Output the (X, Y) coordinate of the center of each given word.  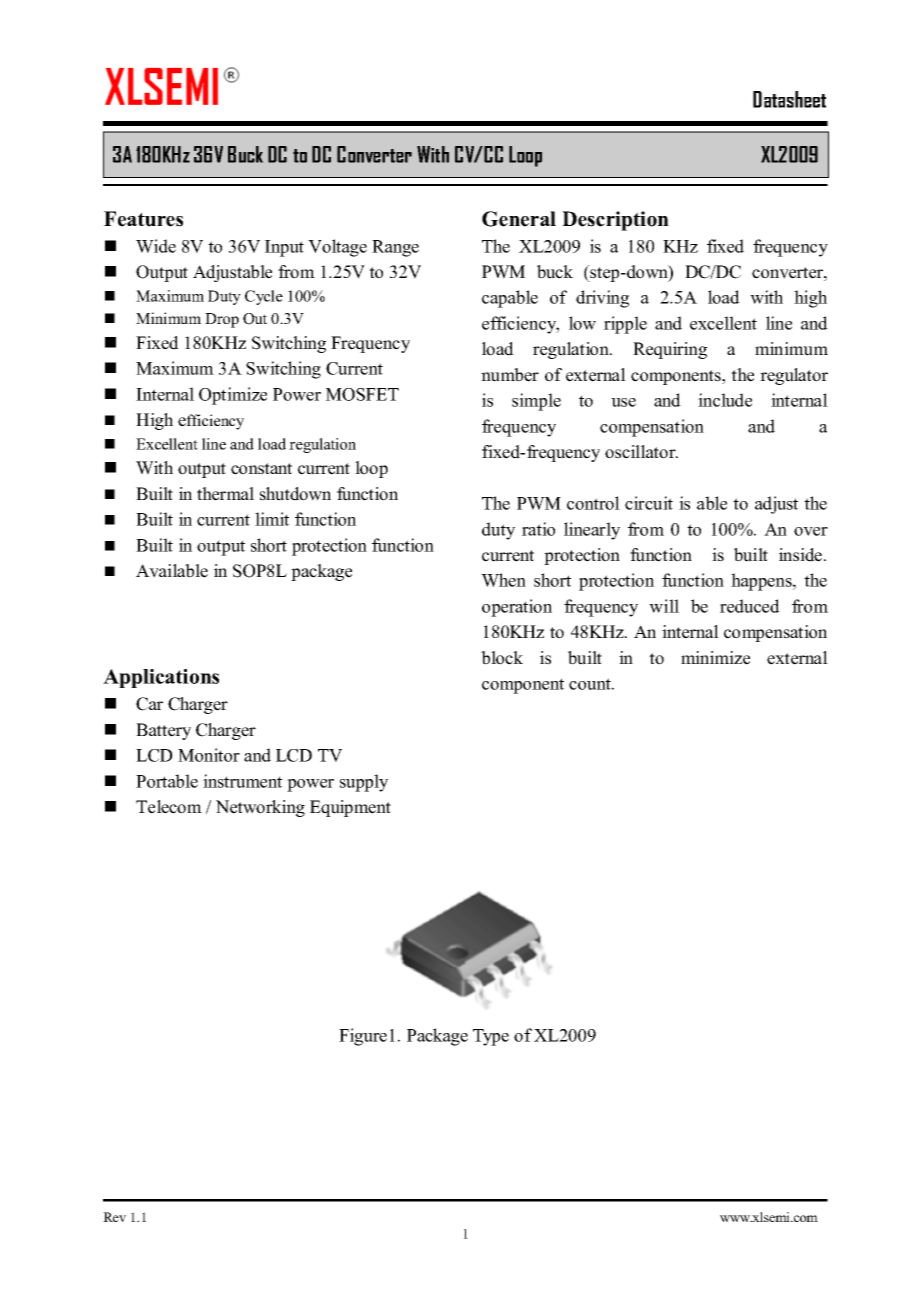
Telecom (169, 807)
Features (143, 219)
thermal (225, 494)
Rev (114, 1217)
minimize (715, 658)
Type (491, 1037)
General (519, 219)
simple (536, 402)
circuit (649, 503)
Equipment (350, 808)
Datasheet (789, 99)
